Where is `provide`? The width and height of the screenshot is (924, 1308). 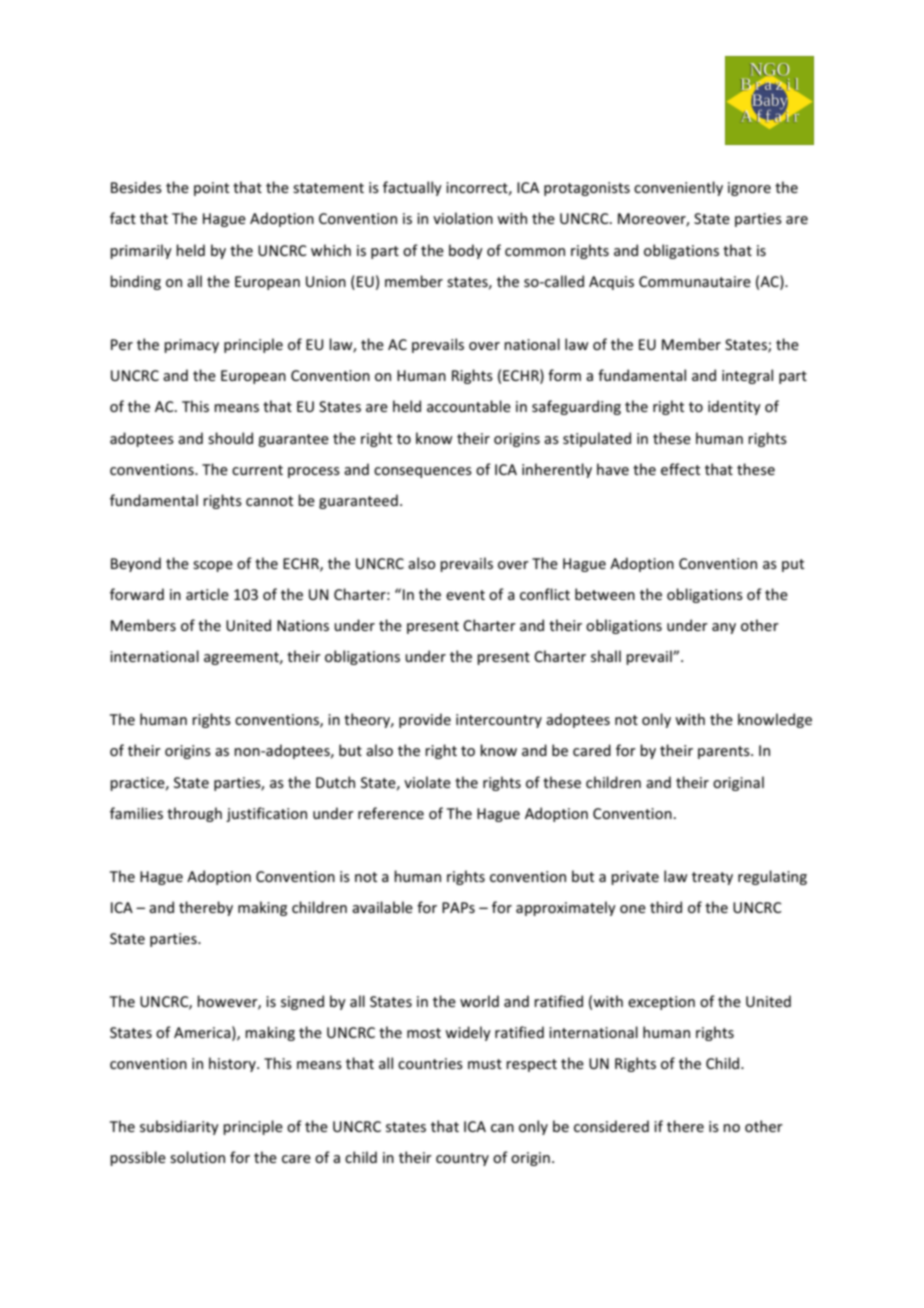
provide is located at coordinates (425, 720).
